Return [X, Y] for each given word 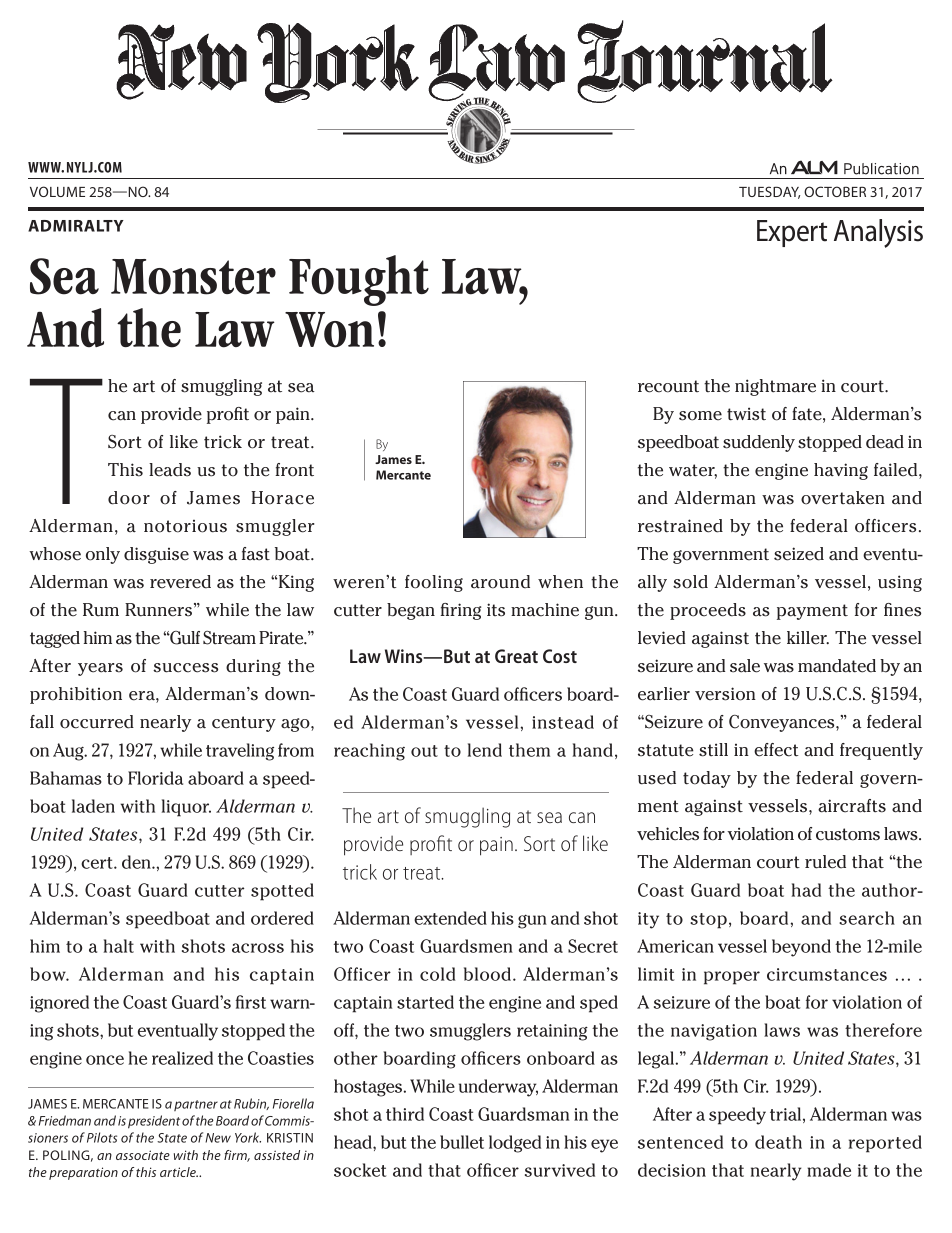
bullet [462, 1142]
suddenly [759, 443]
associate [143, 1155]
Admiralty [76, 226]
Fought [359, 280]
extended [450, 918]
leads [170, 470]
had [806, 890]
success [185, 668]
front [294, 470]
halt [119, 946]
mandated [837, 666]
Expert [792, 233]
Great [516, 656]
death [778, 1142]
